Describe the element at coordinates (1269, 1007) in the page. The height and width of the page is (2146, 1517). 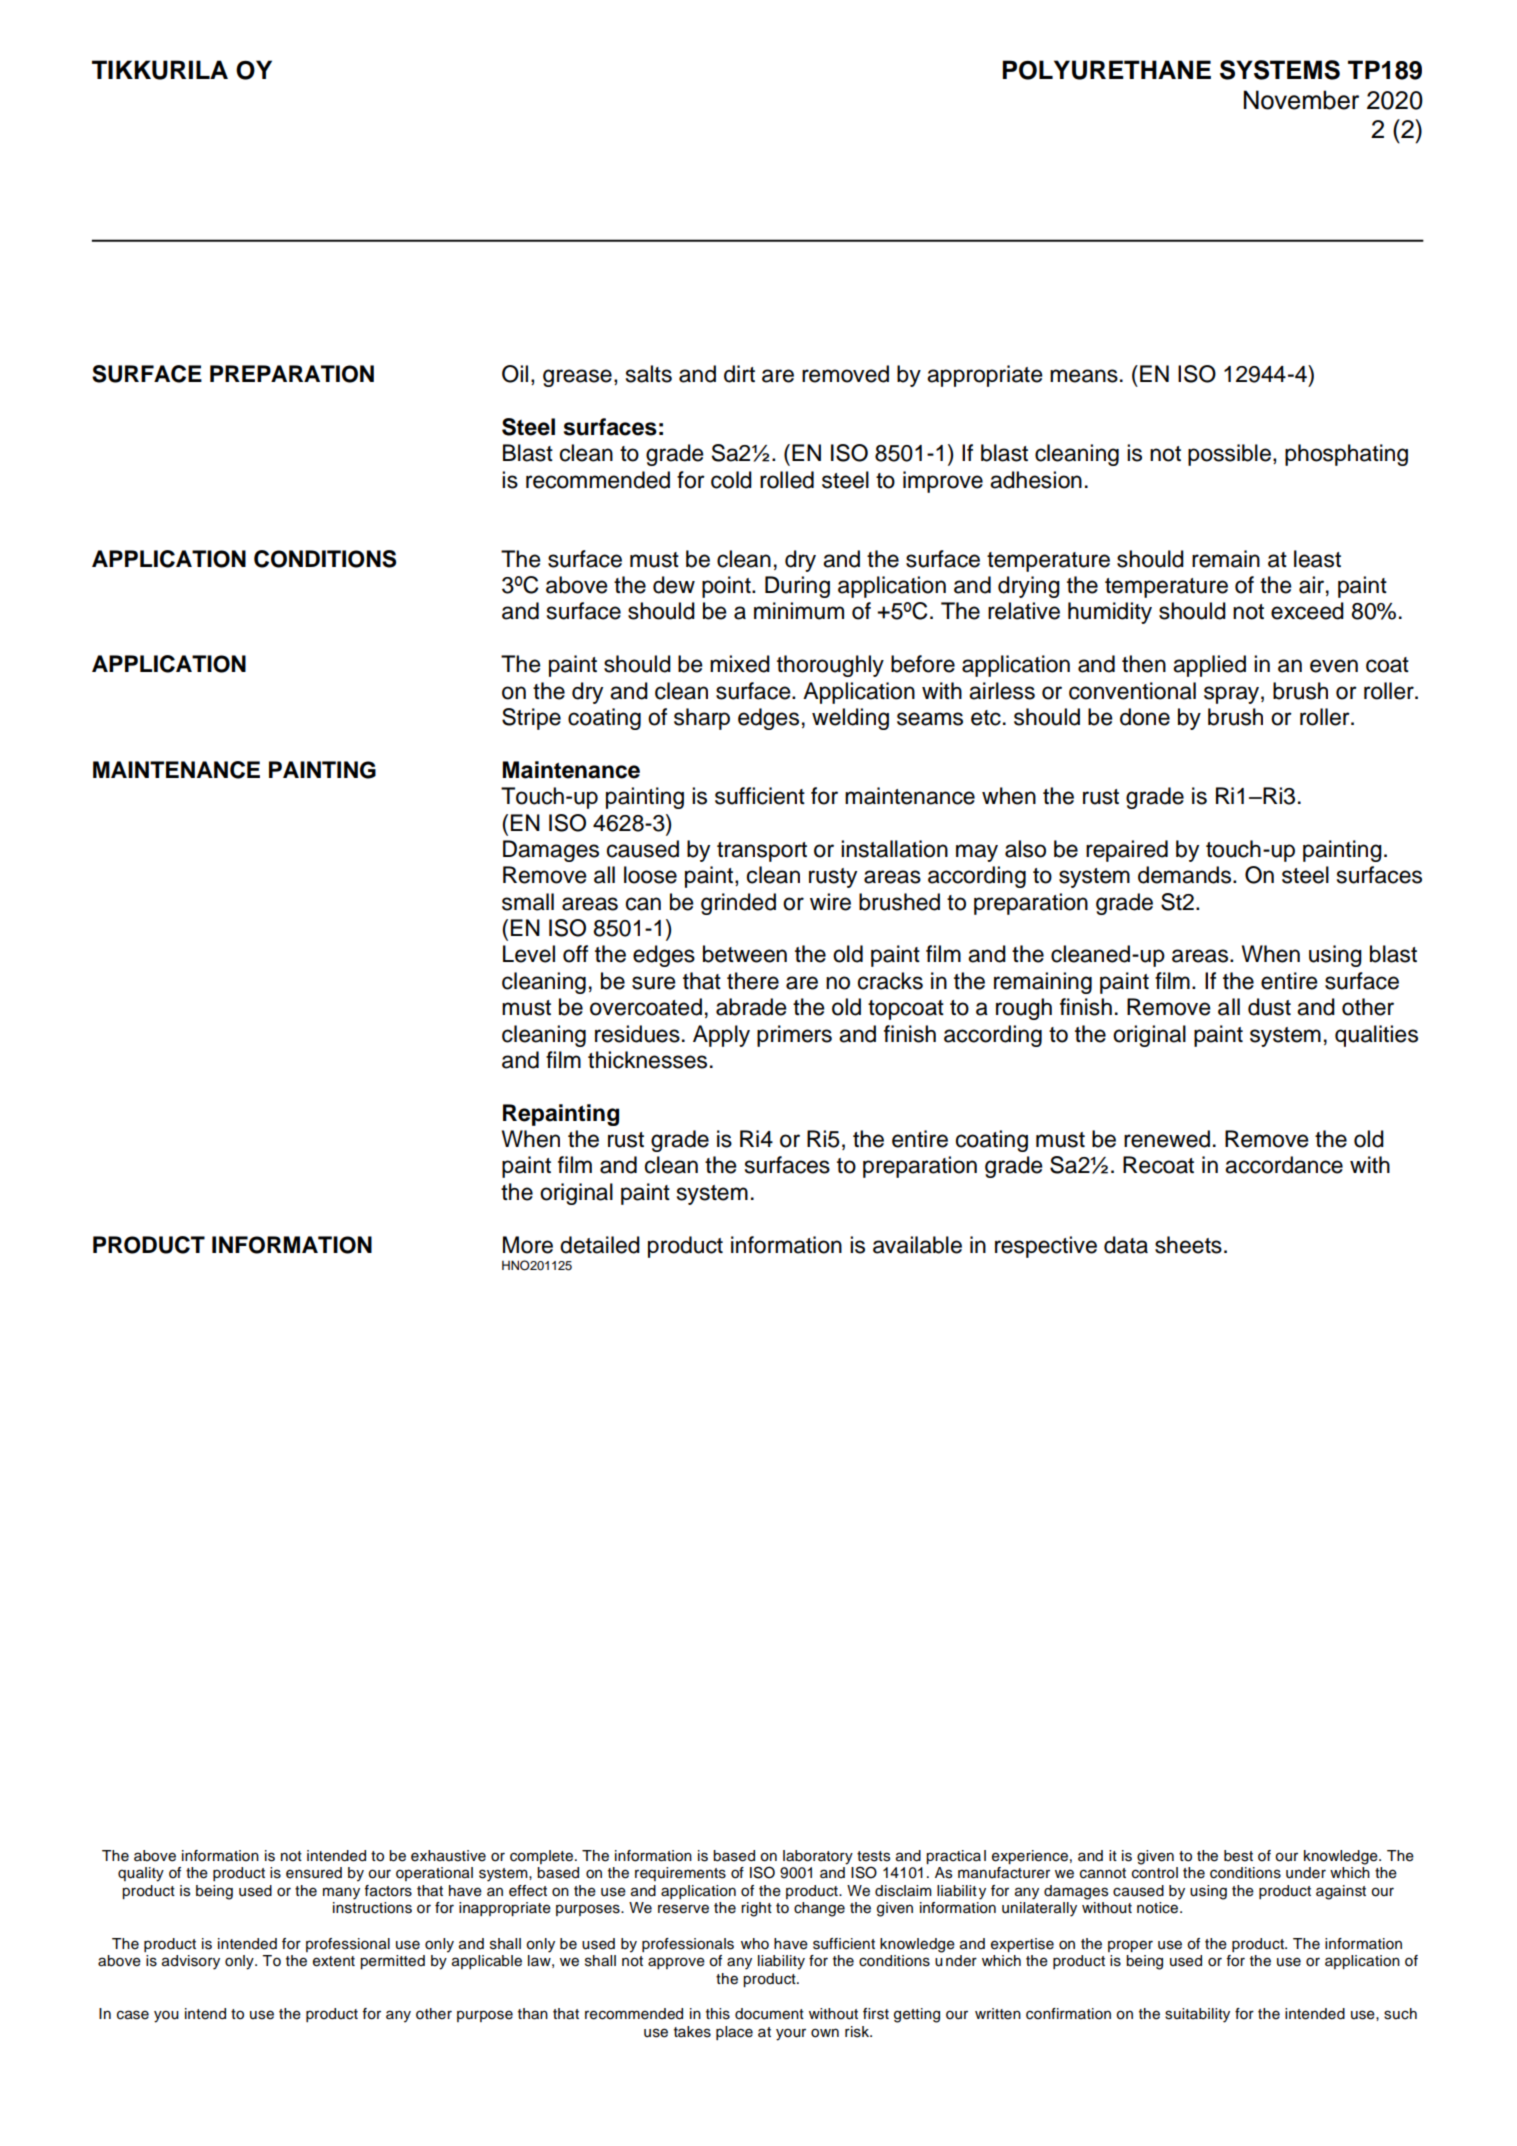
I see `dust` at that location.
